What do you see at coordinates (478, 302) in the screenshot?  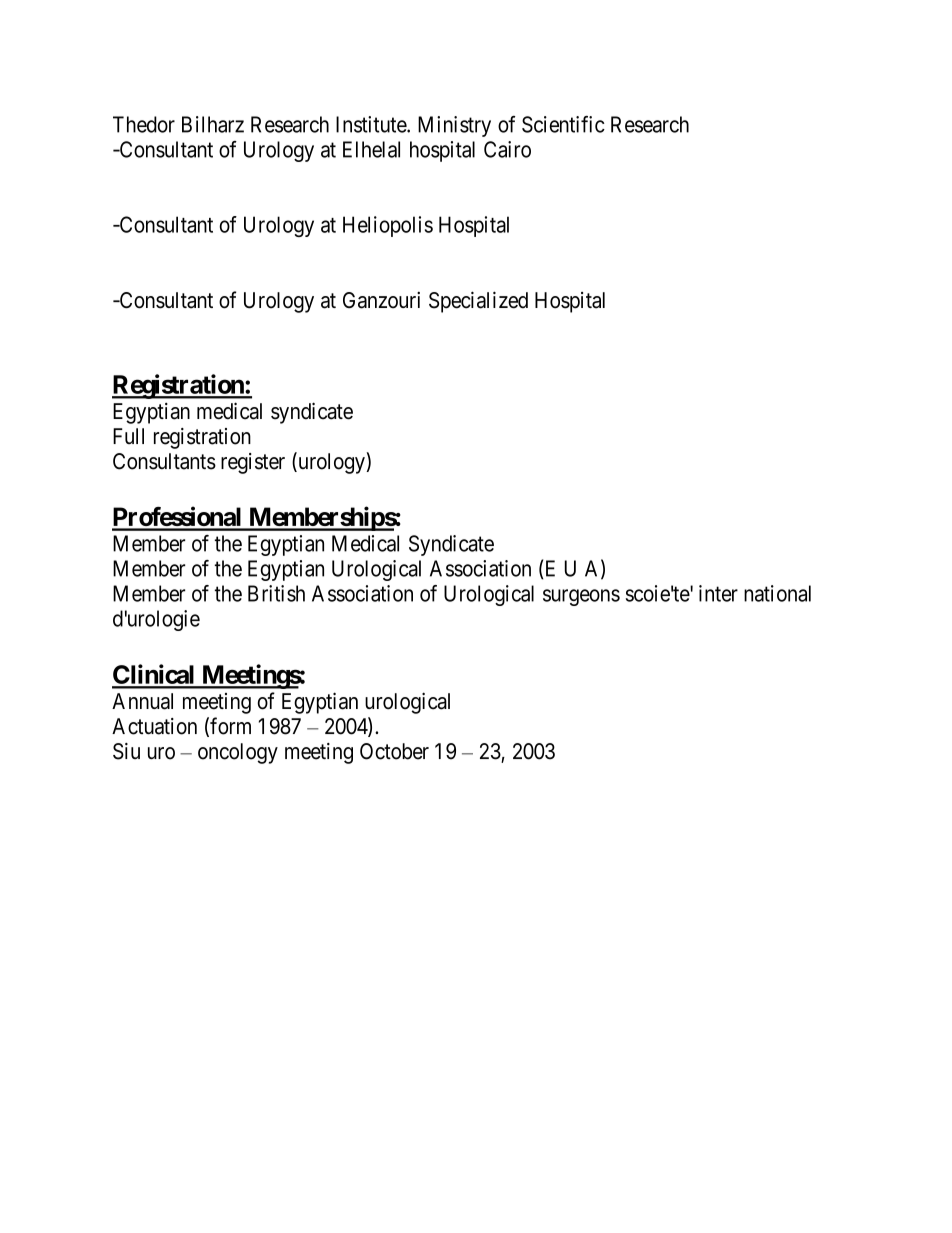 I see `Specialized` at bounding box center [478, 302].
